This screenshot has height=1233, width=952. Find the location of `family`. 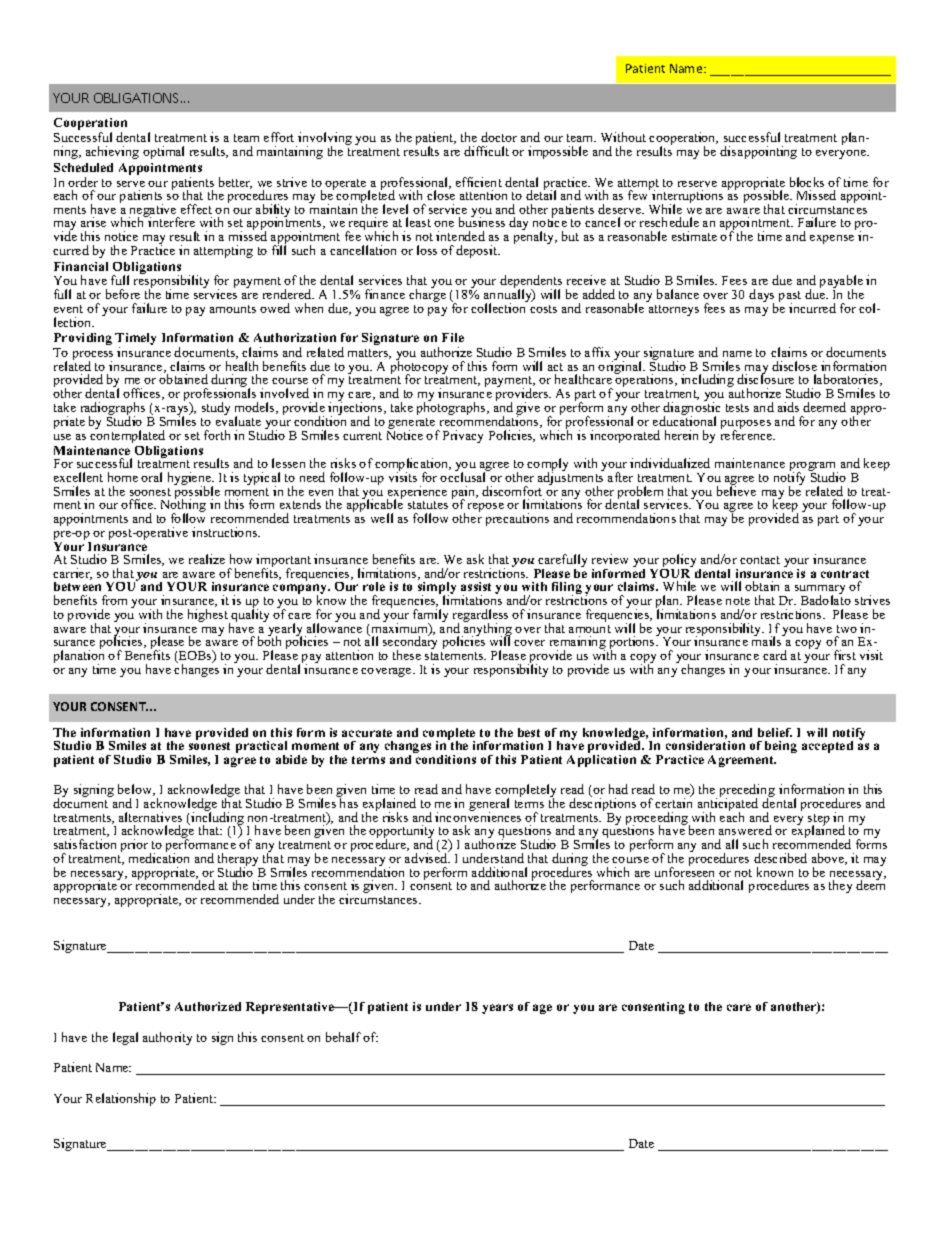

family is located at coordinates (430, 617).
